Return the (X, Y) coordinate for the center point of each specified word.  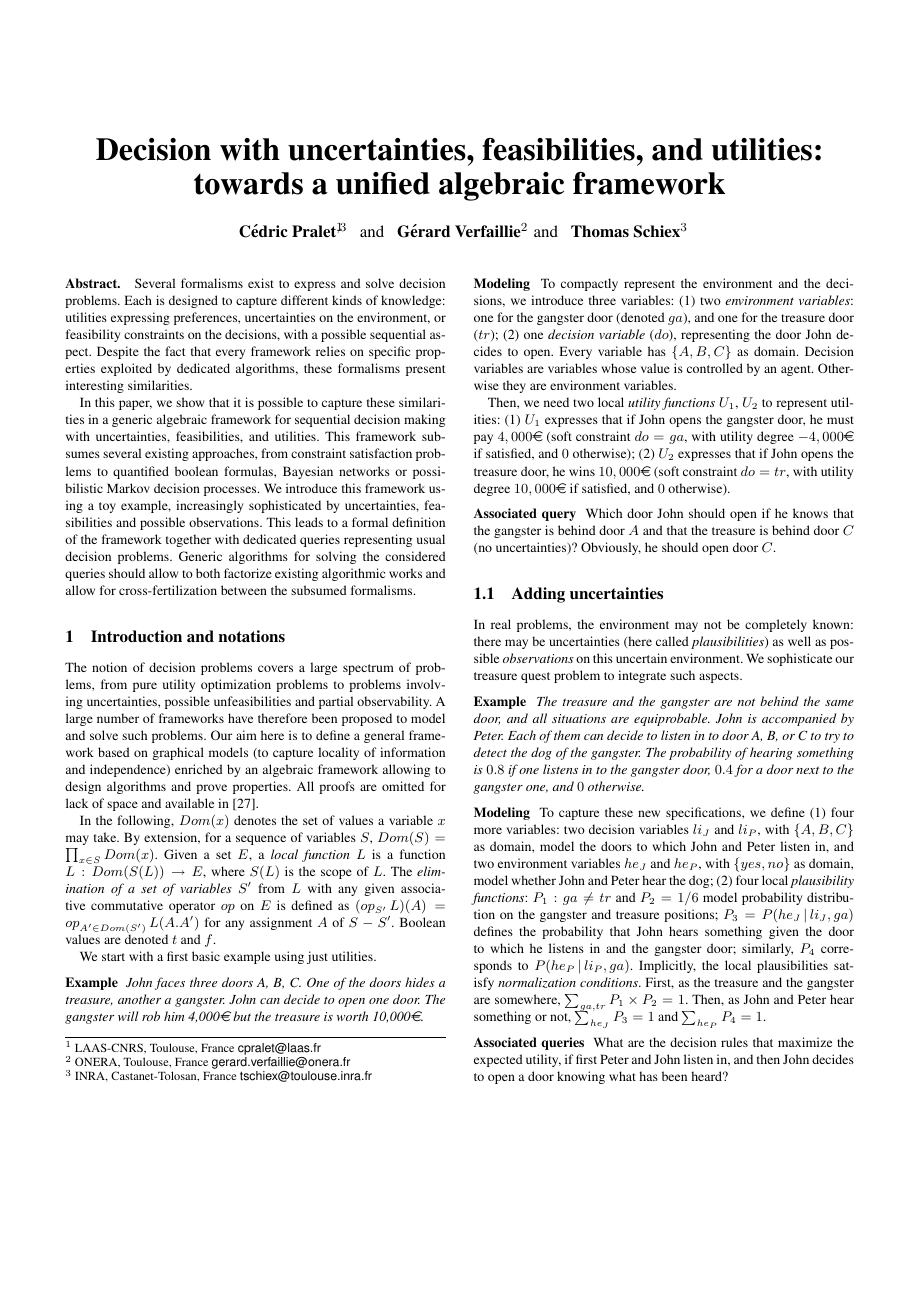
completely (776, 625)
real (501, 624)
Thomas (600, 231)
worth (352, 1016)
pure (145, 687)
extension (172, 838)
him (174, 1016)
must (840, 420)
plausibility (822, 881)
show (190, 402)
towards (248, 183)
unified (383, 183)
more (488, 830)
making (424, 420)
